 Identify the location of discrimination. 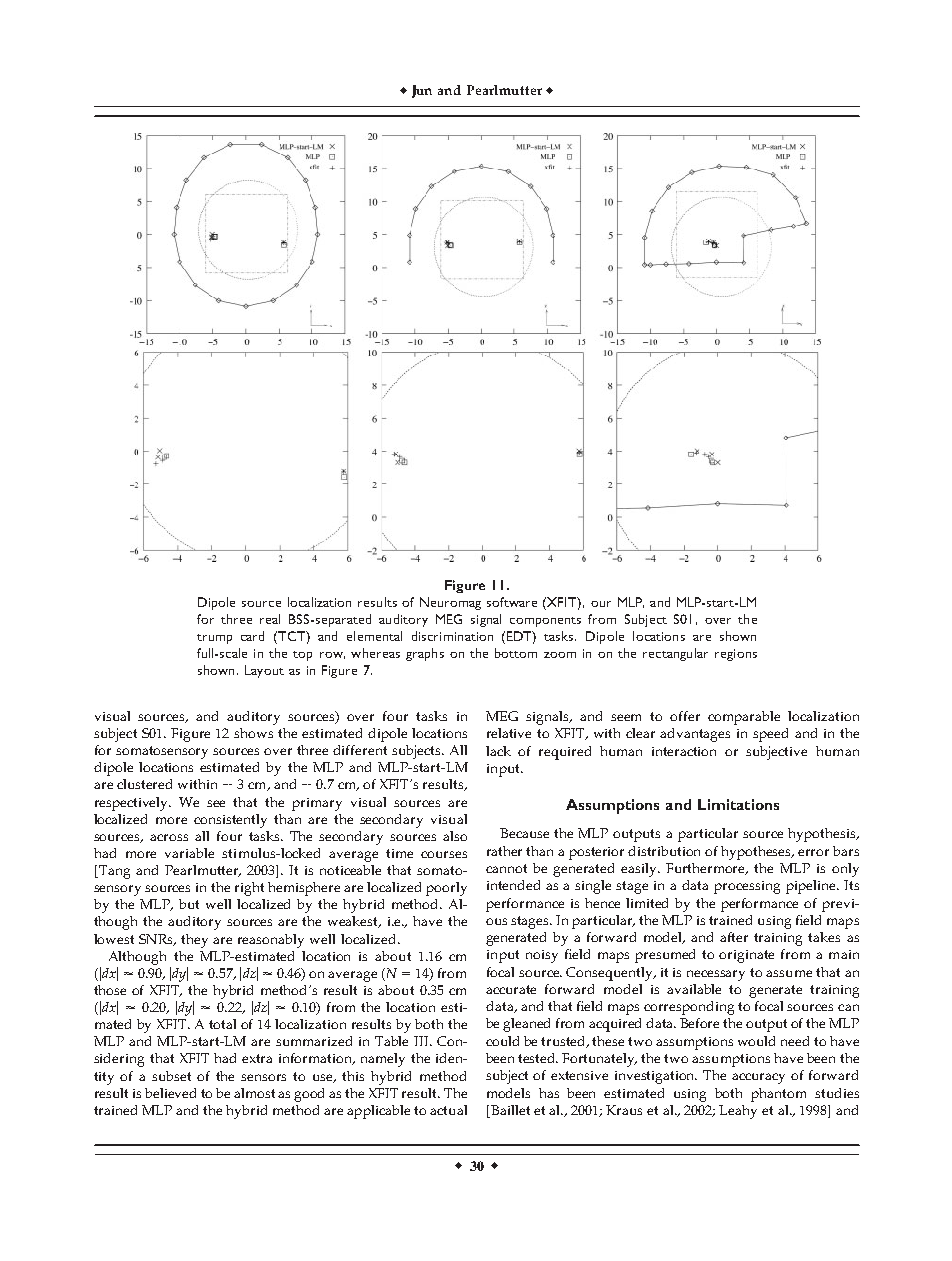
(452, 636).
